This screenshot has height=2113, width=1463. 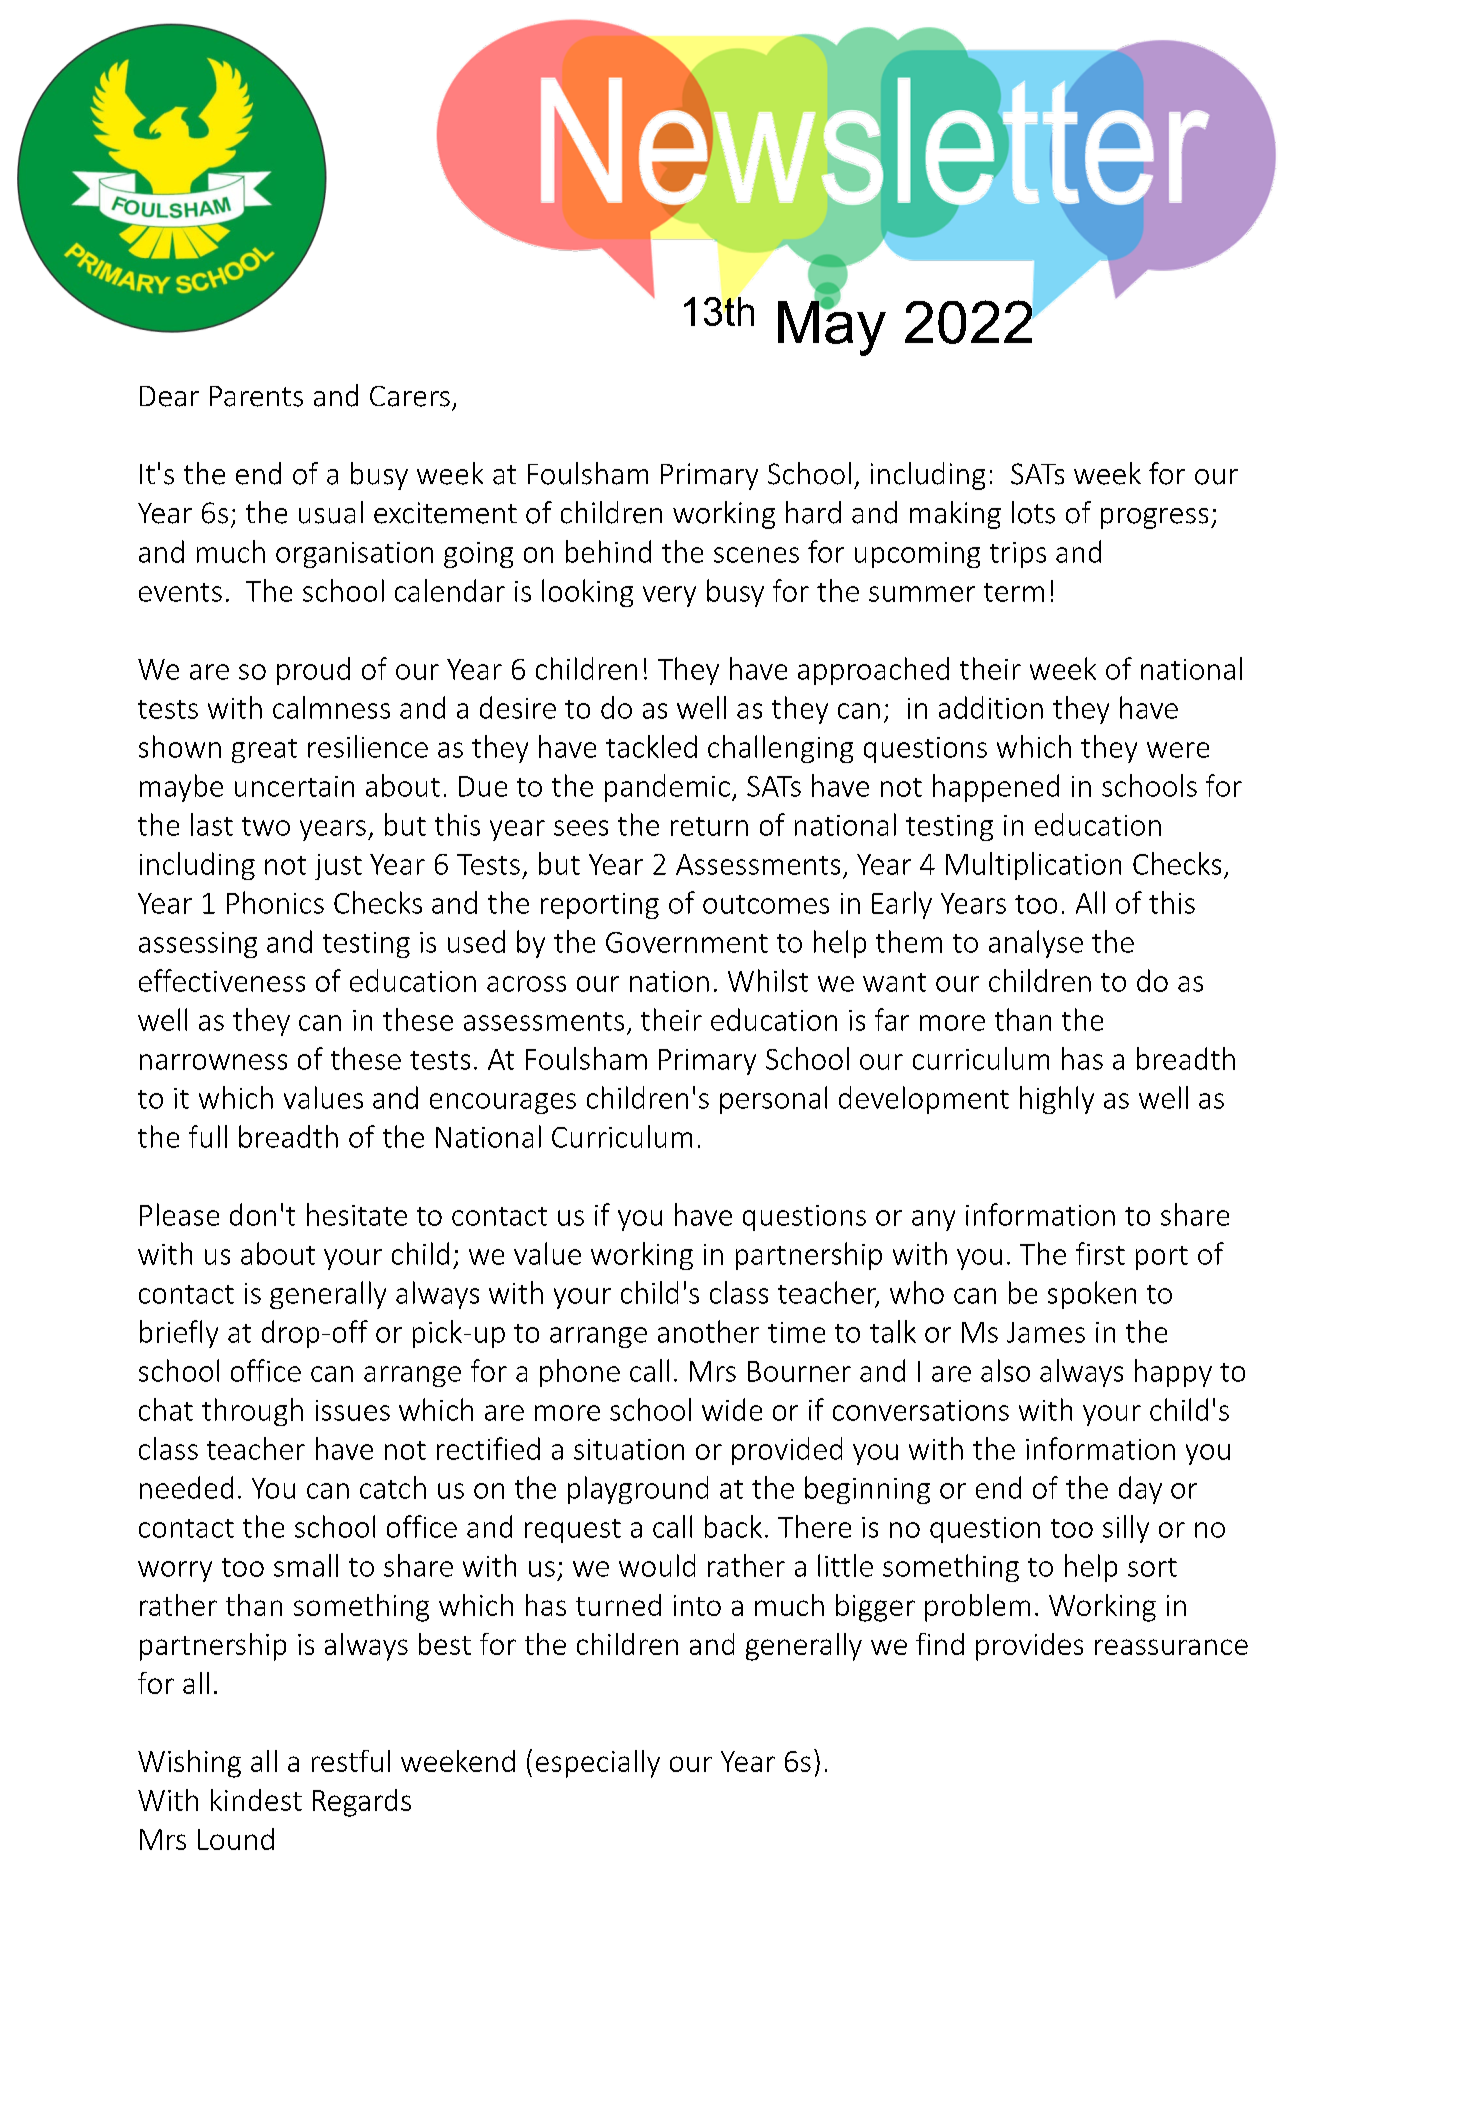 What do you see at coordinates (351, 1761) in the screenshot?
I see `restful` at bounding box center [351, 1761].
